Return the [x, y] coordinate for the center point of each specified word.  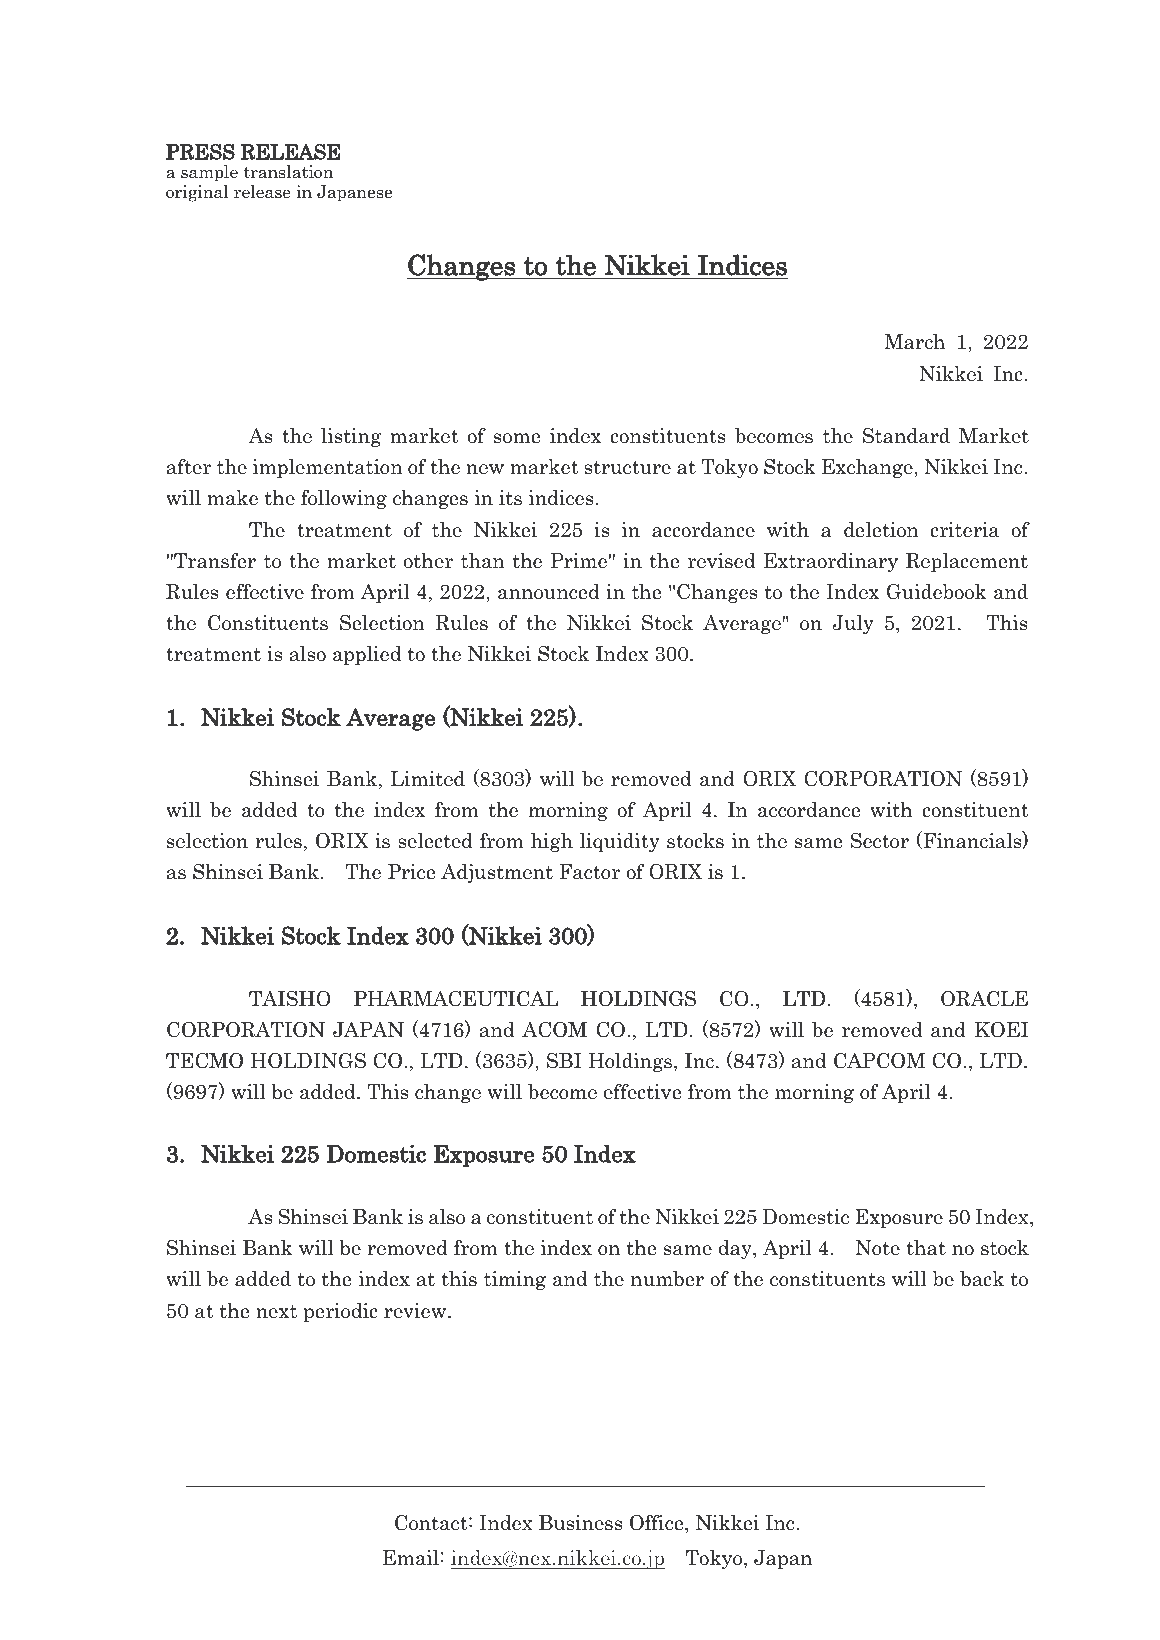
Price [411, 872]
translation [288, 172]
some [517, 438]
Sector [880, 841]
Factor [589, 872]
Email [411, 1558]
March [914, 342]
